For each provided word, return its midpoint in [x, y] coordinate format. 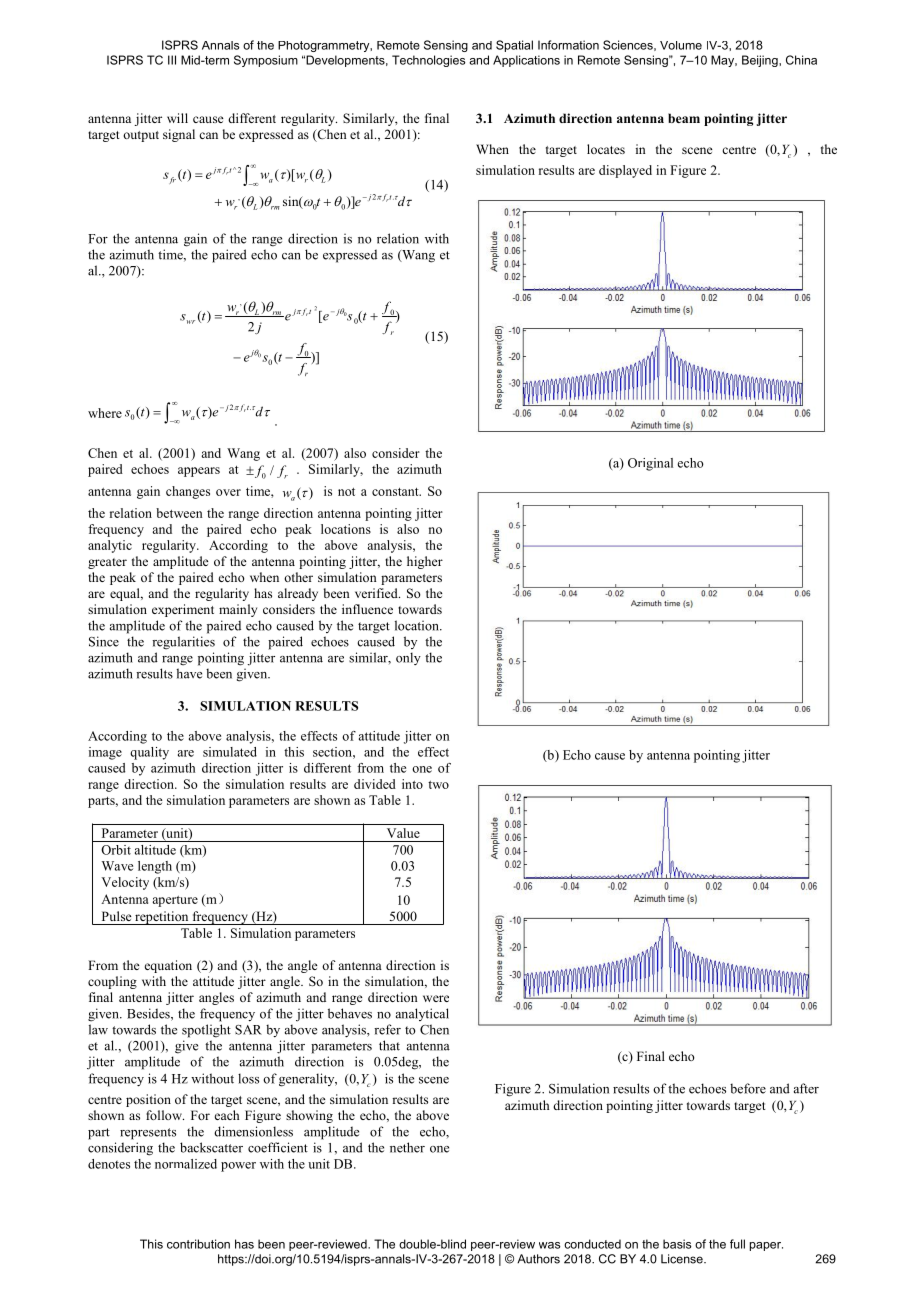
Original [650, 464]
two [438, 785]
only [408, 658]
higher [425, 562]
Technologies [429, 61]
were [436, 998]
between [179, 513]
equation [168, 966]
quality [149, 753]
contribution [198, 1244]
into [412, 784]
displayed [625, 171]
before [748, 1088]
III [172, 60]
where [105, 413]
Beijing [761, 61]
